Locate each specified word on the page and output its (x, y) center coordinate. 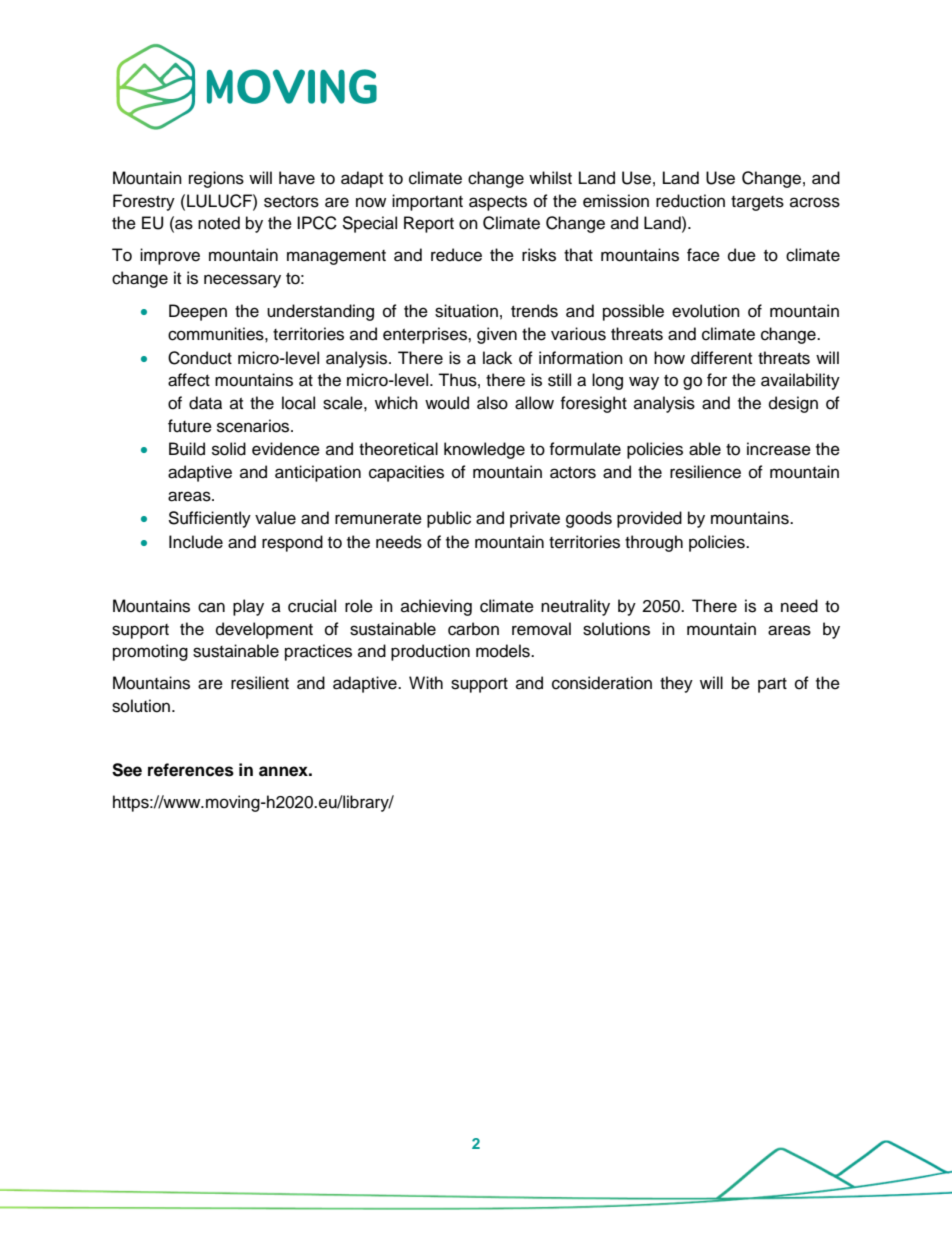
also (492, 403)
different (721, 358)
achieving (436, 607)
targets (757, 203)
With (426, 682)
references (191, 770)
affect (189, 380)
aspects (498, 203)
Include (196, 542)
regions (216, 179)
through (654, 543)
